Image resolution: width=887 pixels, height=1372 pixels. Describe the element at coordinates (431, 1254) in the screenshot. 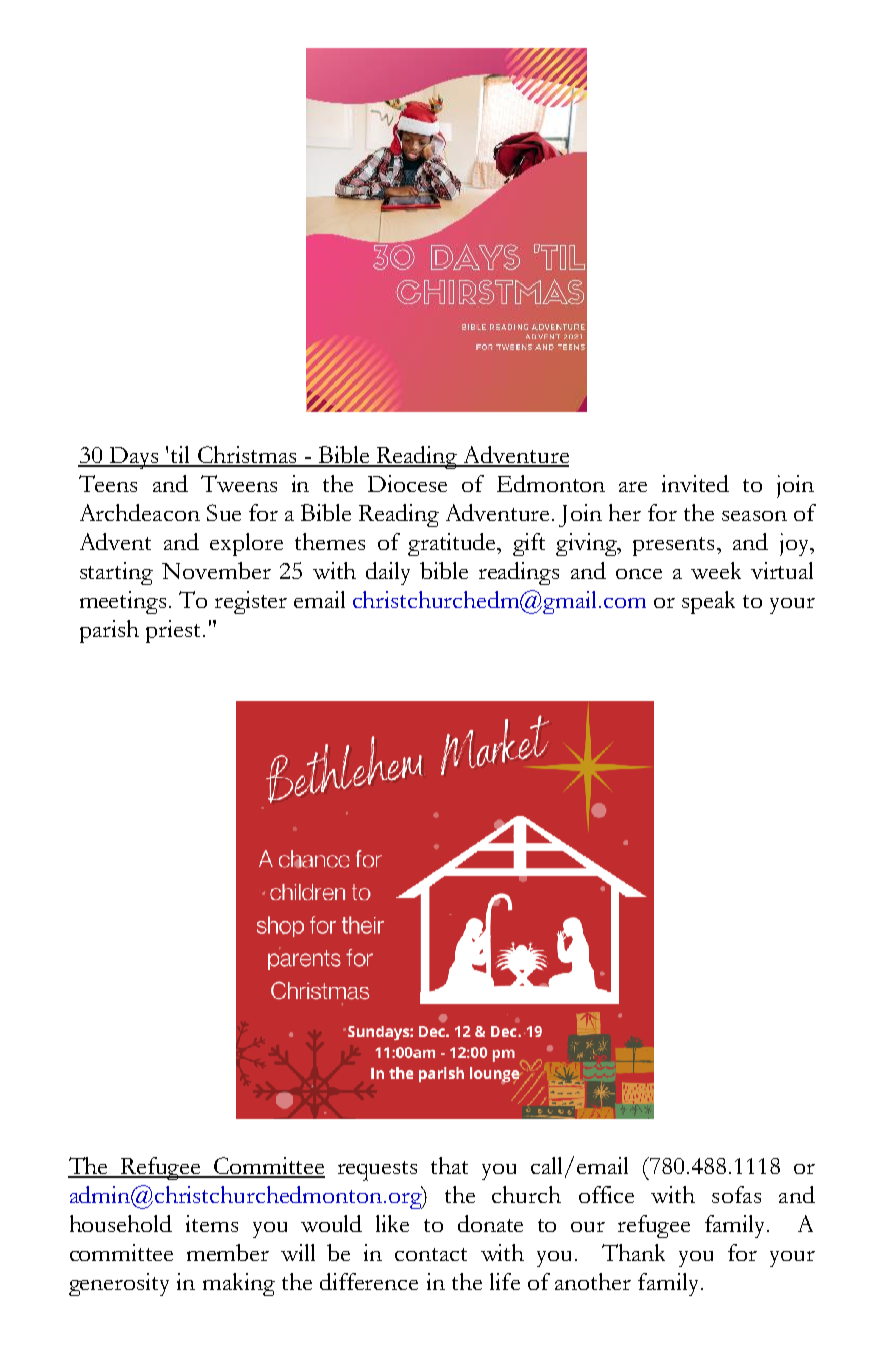

I see `contact` at that location.
